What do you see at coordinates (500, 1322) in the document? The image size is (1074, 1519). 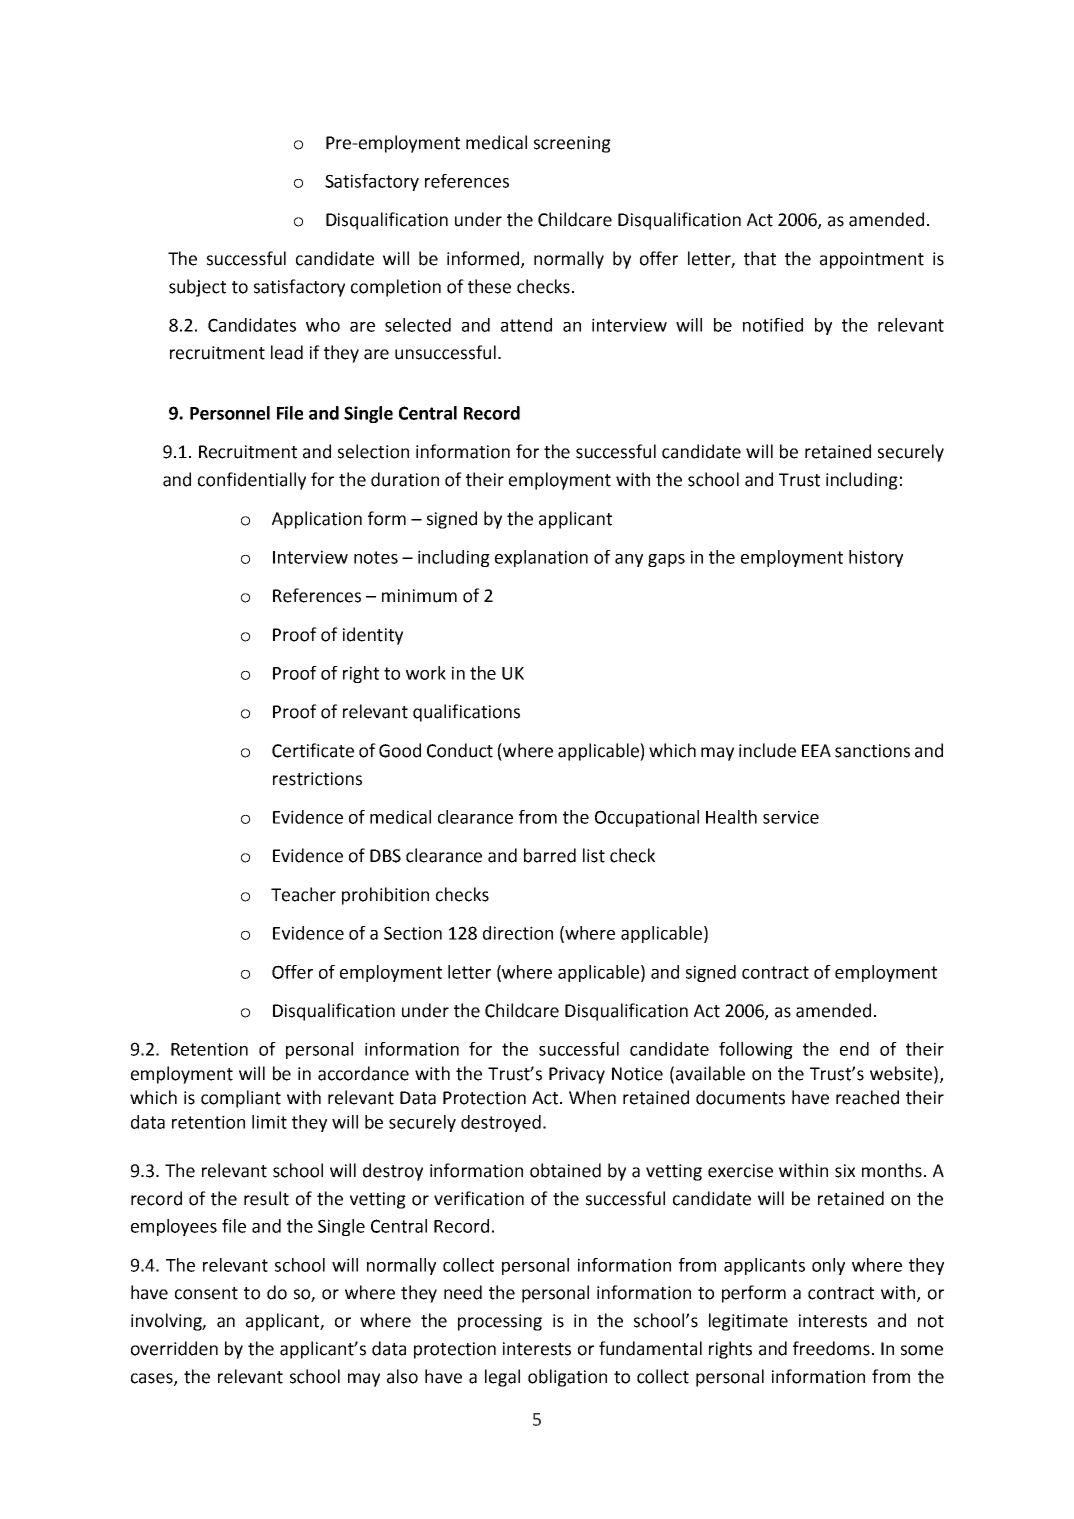 I see `processing` at bounding box center [500, 1322].
